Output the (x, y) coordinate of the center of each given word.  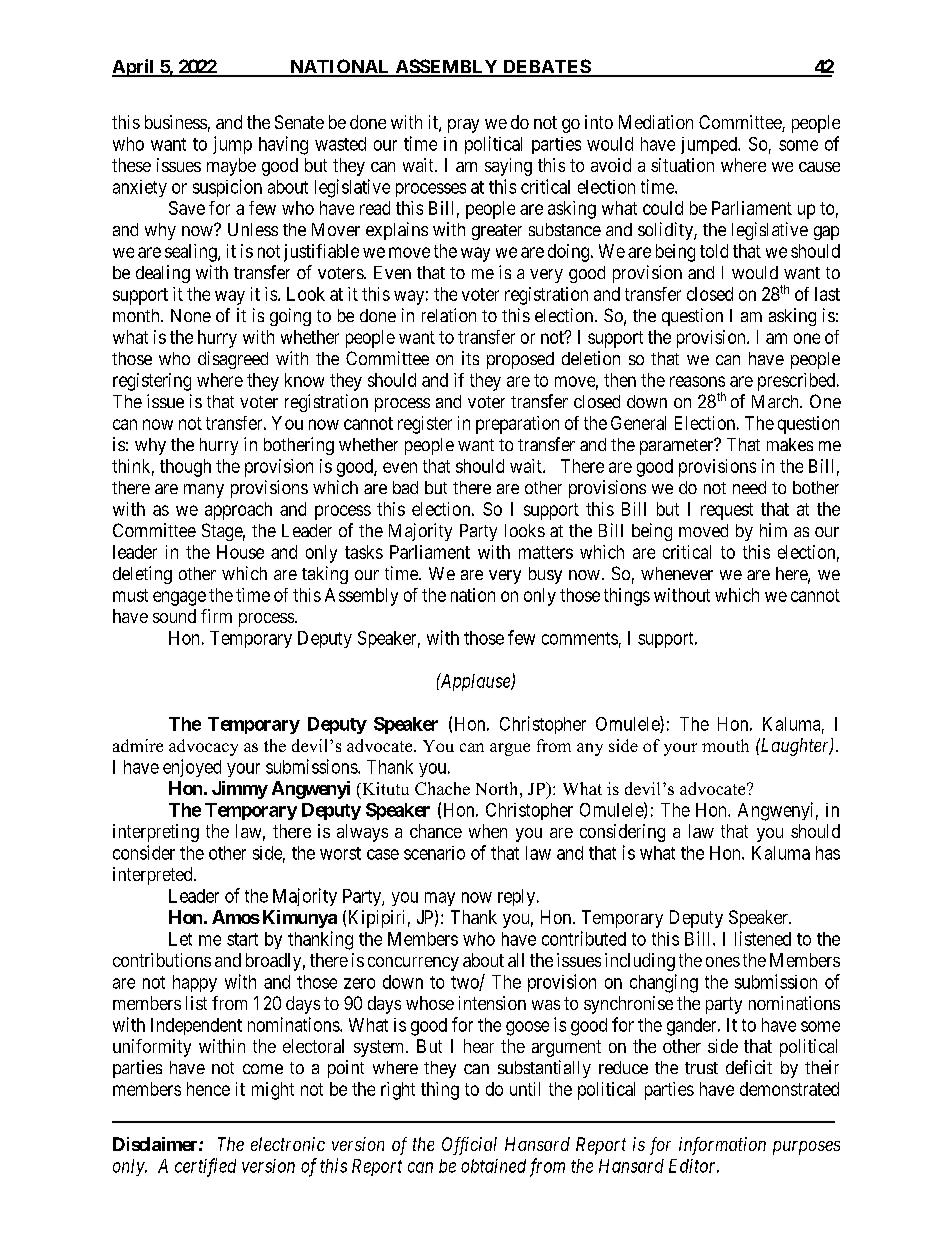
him (773, 530)
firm (216, 616)
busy (545, 575)
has (828, 853)
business (176, 122)
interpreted (154, 876)
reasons (697, 381)
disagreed (233, 360)
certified (205, 1167)
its (470, 358)
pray (463, 126)
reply (518, 897)
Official (469, 1146)
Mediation (656, 122)
